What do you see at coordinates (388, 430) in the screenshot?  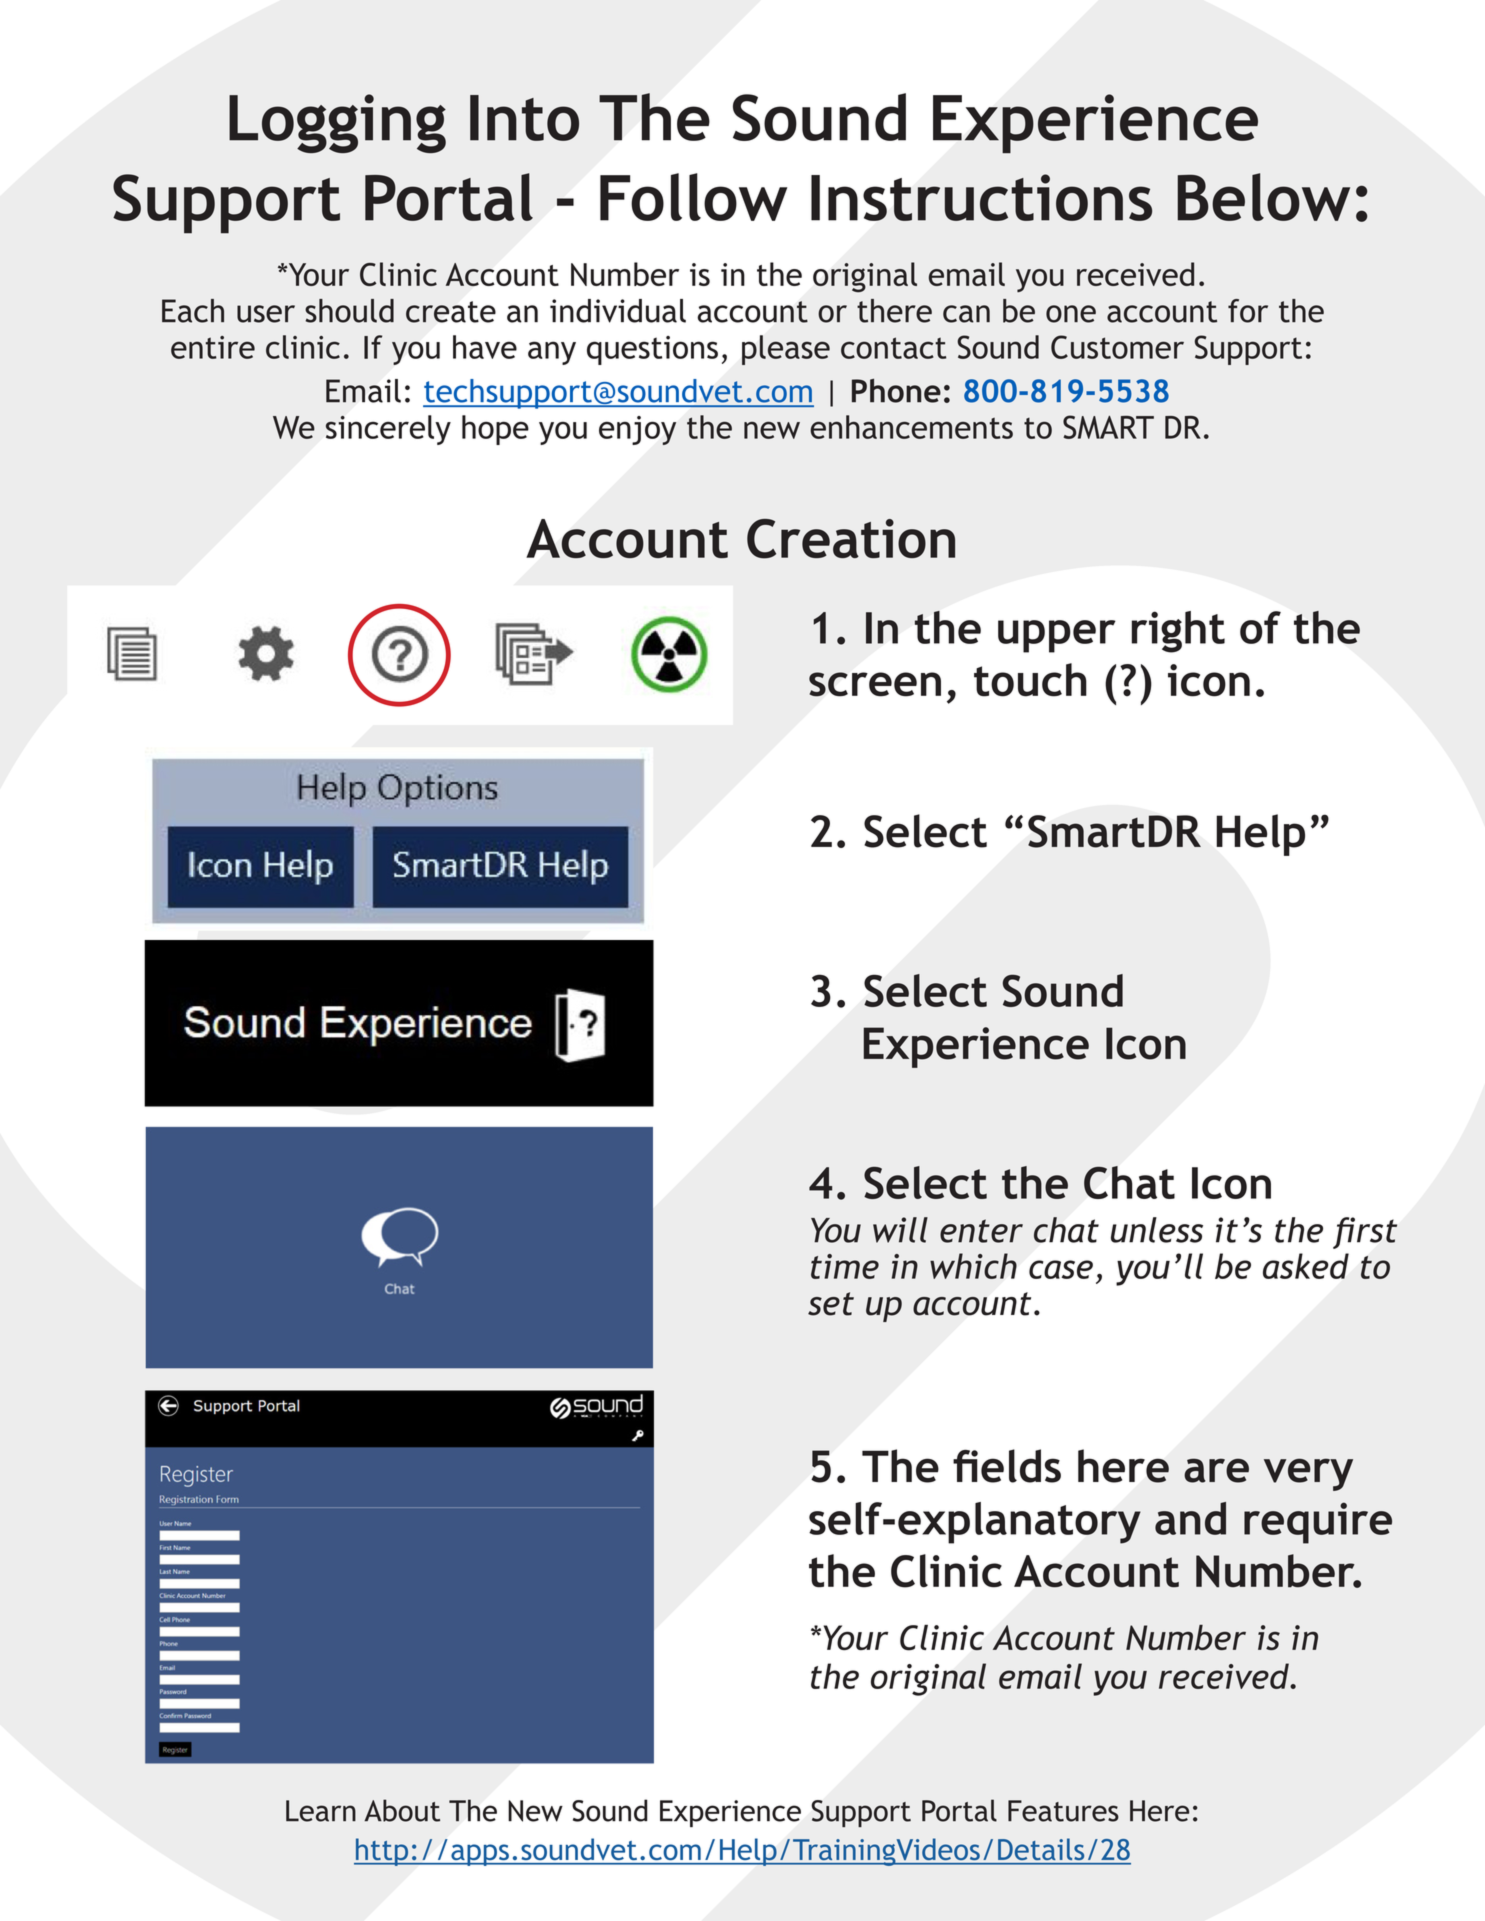 I see `sincerely` at bounding box center [388, 430].
